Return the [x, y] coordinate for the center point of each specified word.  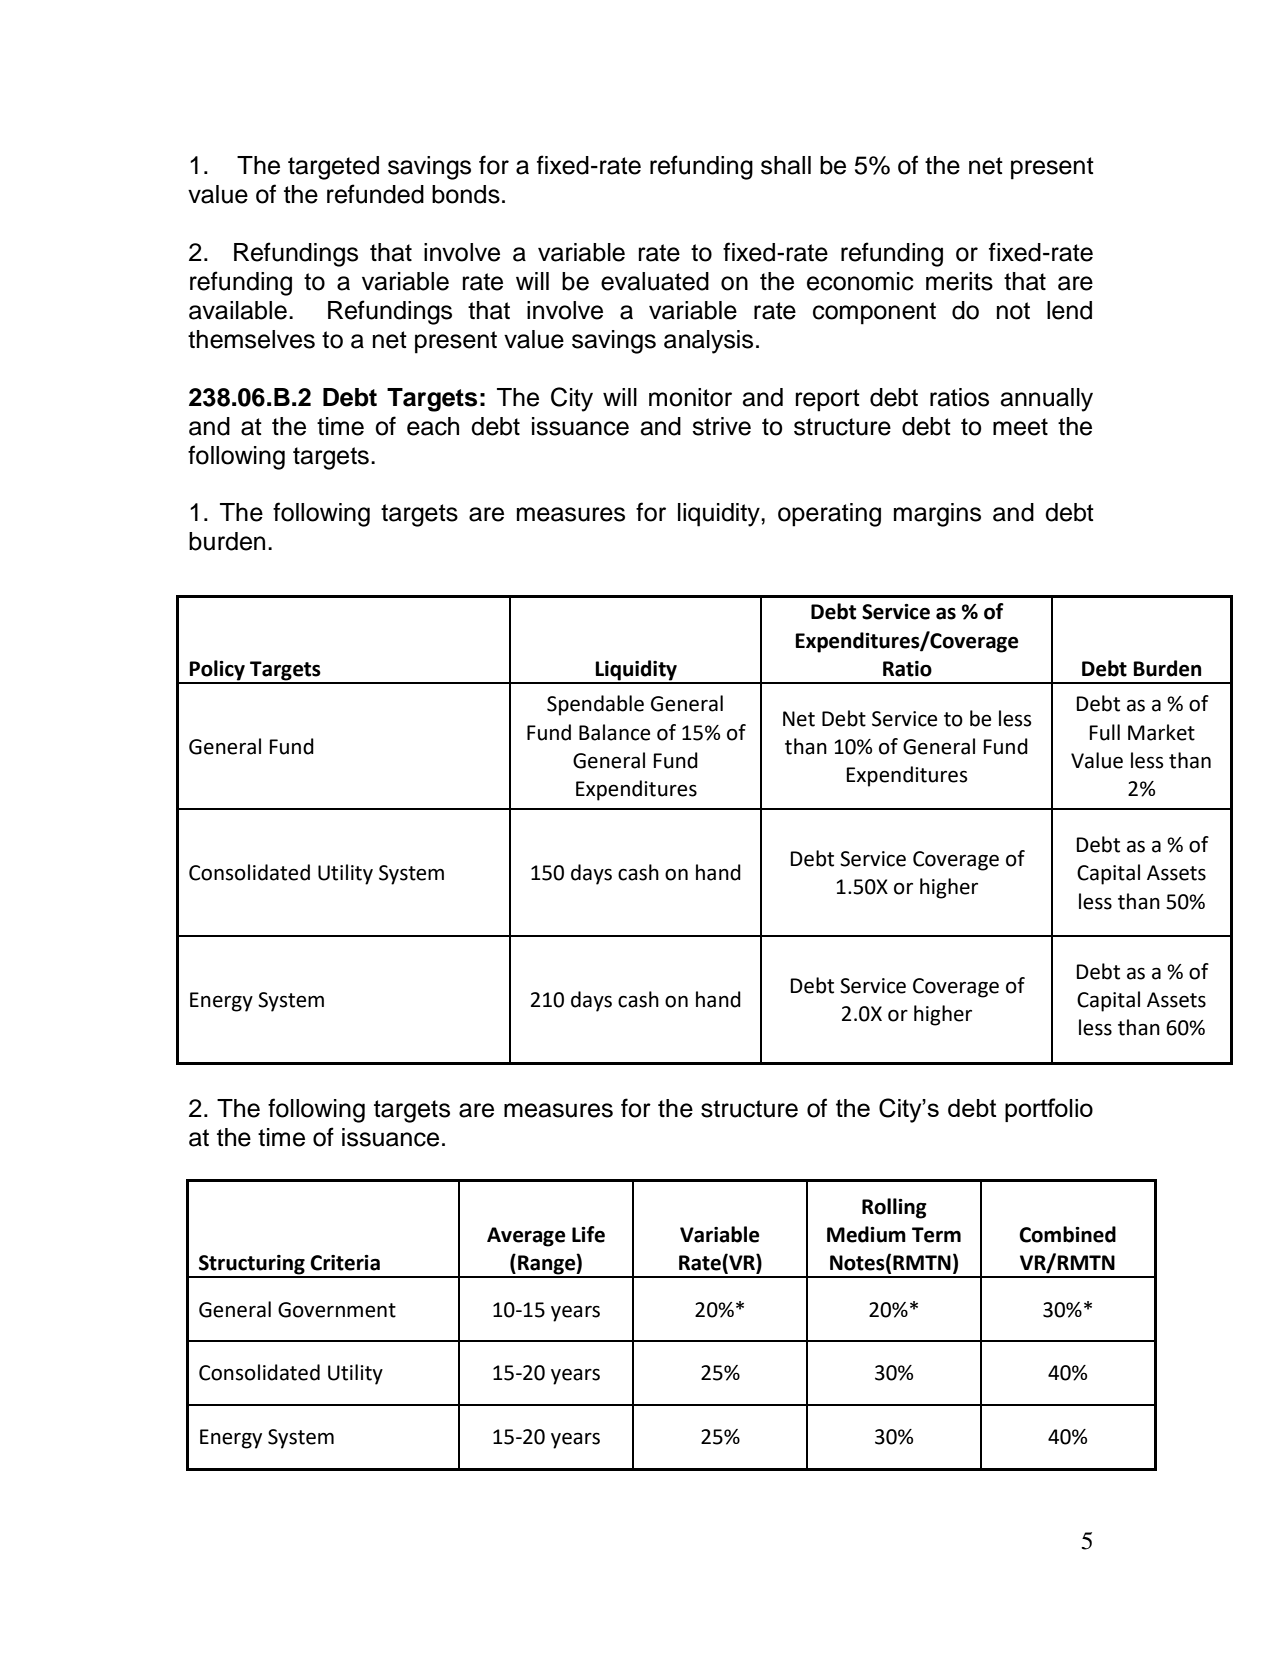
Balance [614, 732]
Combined [1067, 1234]
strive [721, 426]
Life [588, 1234]
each [433, 426]
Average [526, 1237]
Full [1105, 732]
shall [786, 165]
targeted [333, 168]
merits [959, 281]
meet [1020, 427]
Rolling [894, 1208]
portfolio [1049, 1110]
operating [829, 515]
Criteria [345, 1263]
